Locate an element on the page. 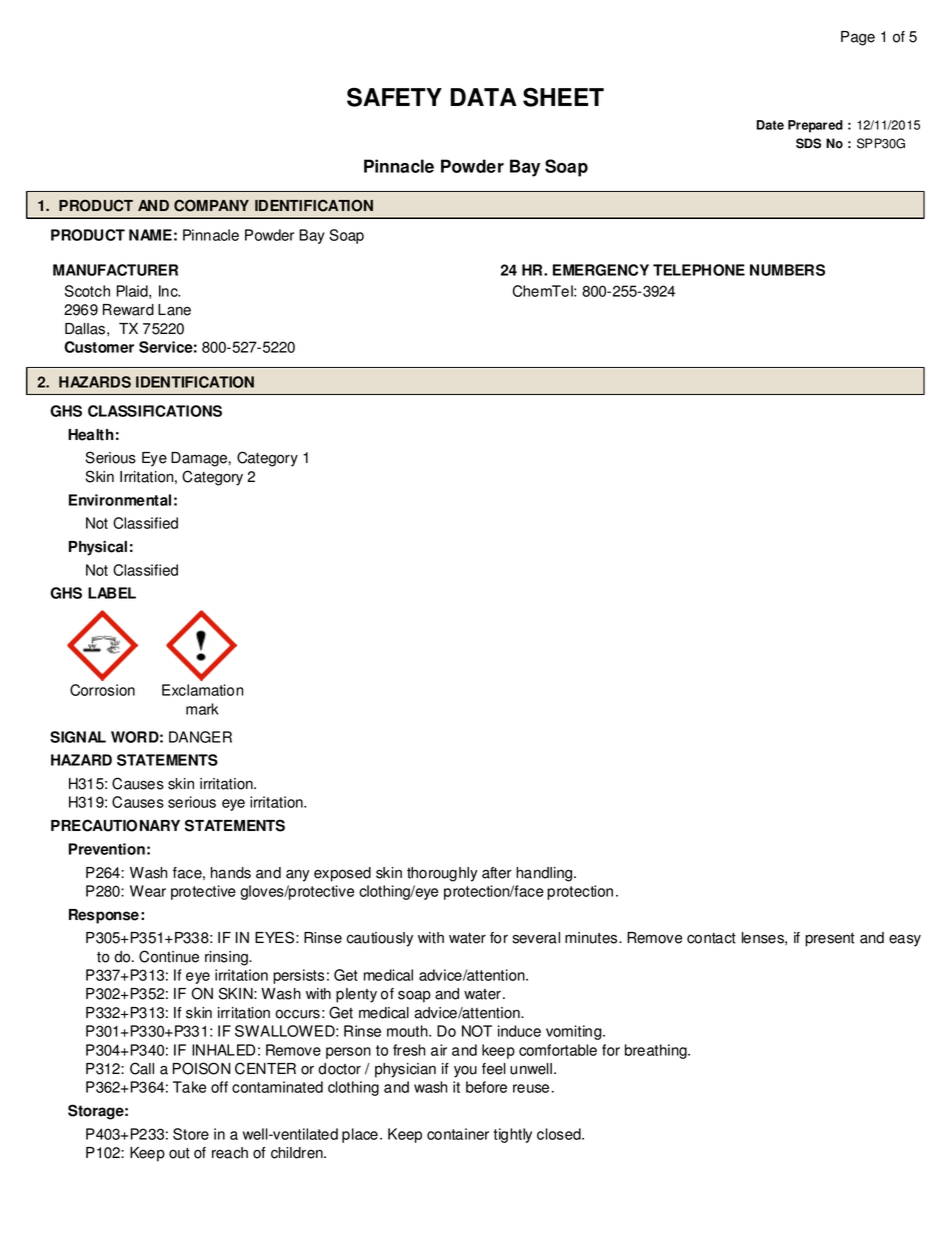  present is located at coordinates (830, 940).
